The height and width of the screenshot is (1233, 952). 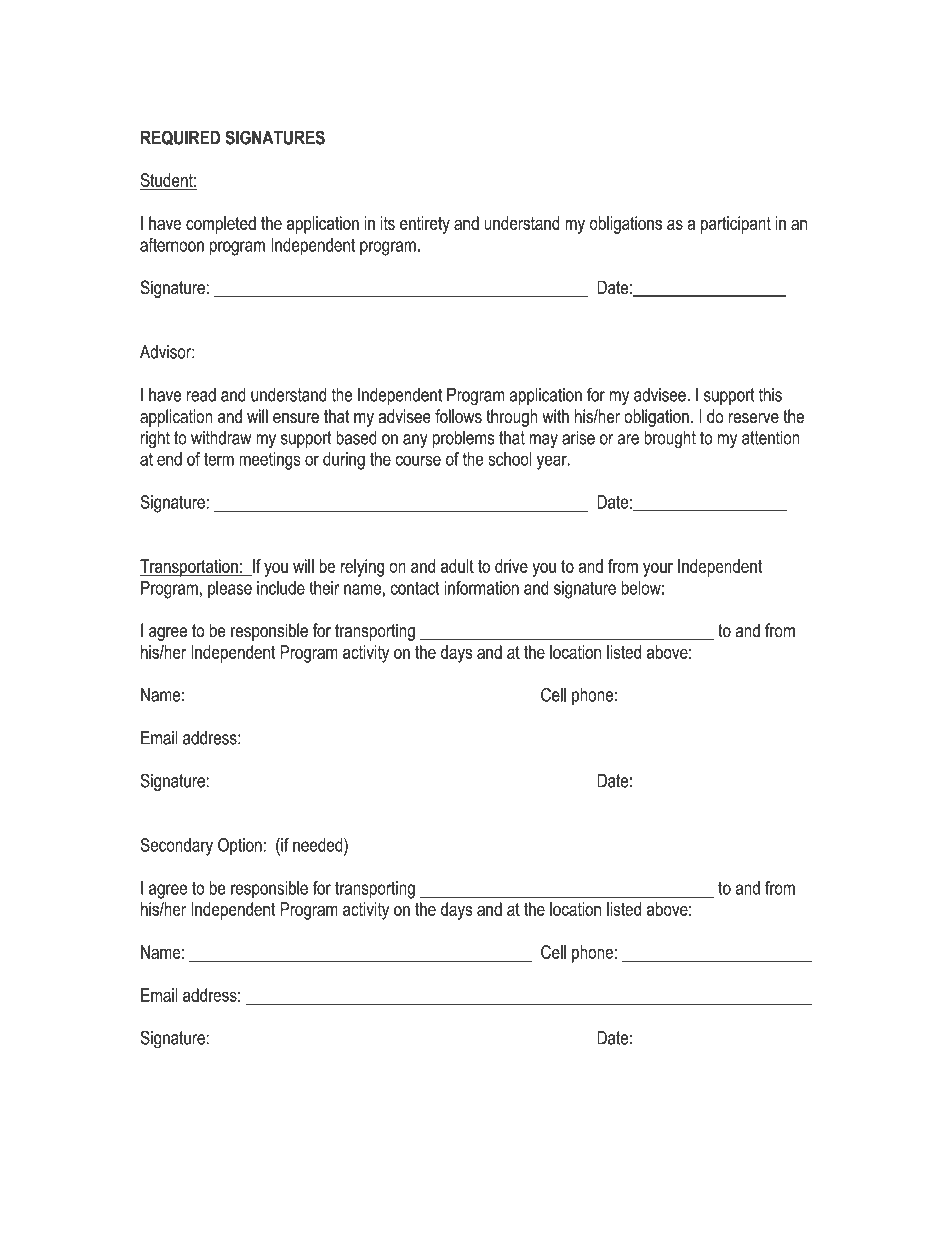 I want to click on follows, so click(x=458, y=416).
